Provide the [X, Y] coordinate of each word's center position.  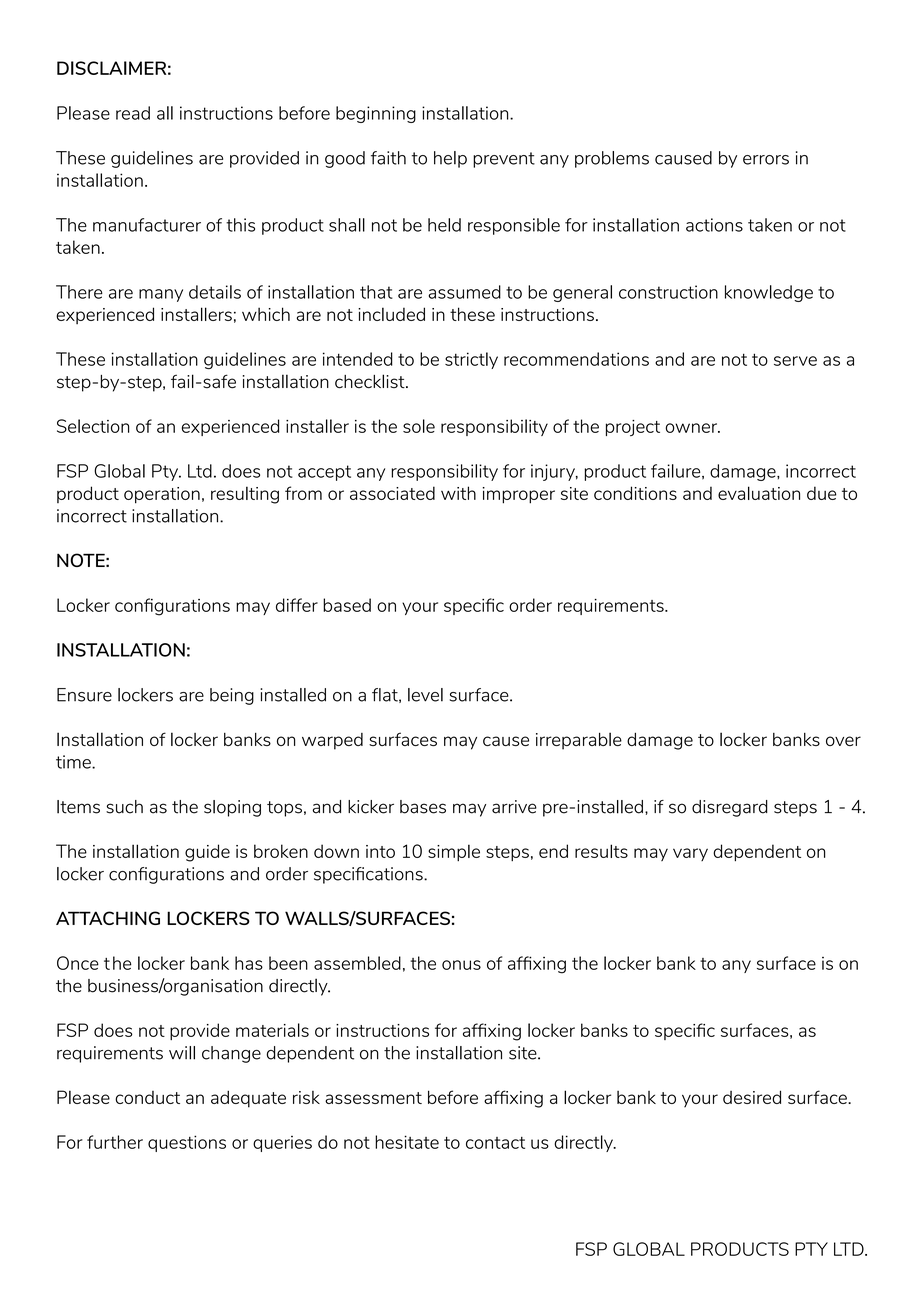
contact [495, 1143]
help [450, 159]
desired [752, 1097]
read [133, 113]
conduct [147, 1097]
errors [766, 160]
